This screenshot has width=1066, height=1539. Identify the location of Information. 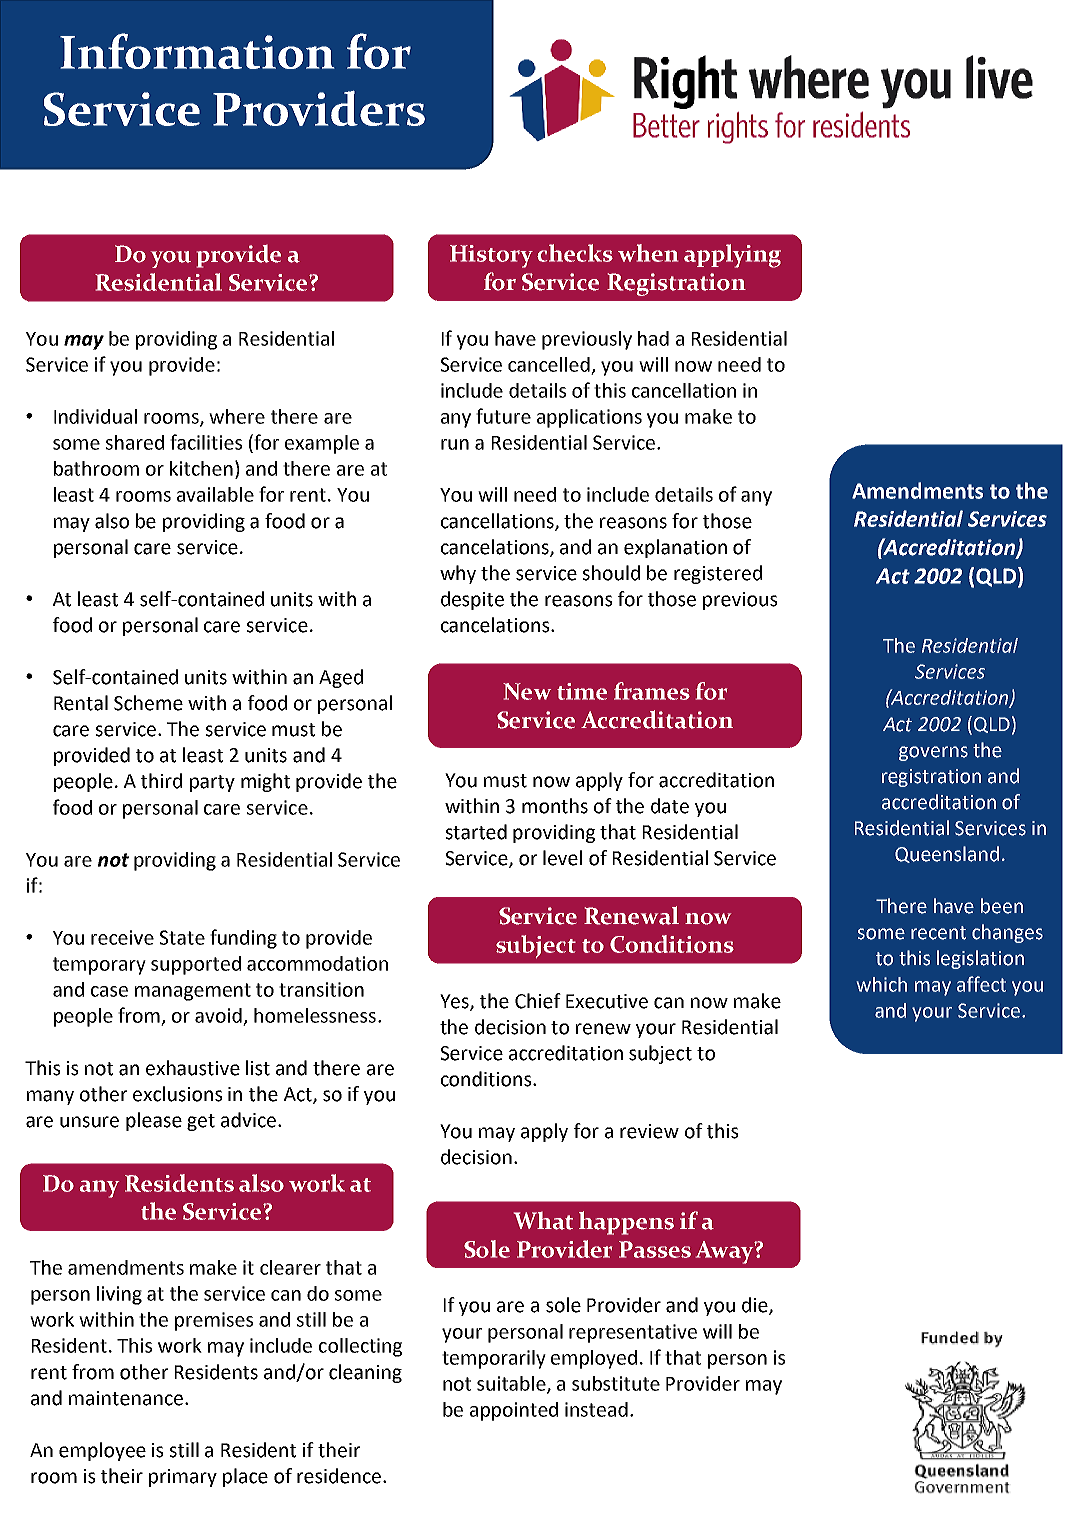
(197, 51).
